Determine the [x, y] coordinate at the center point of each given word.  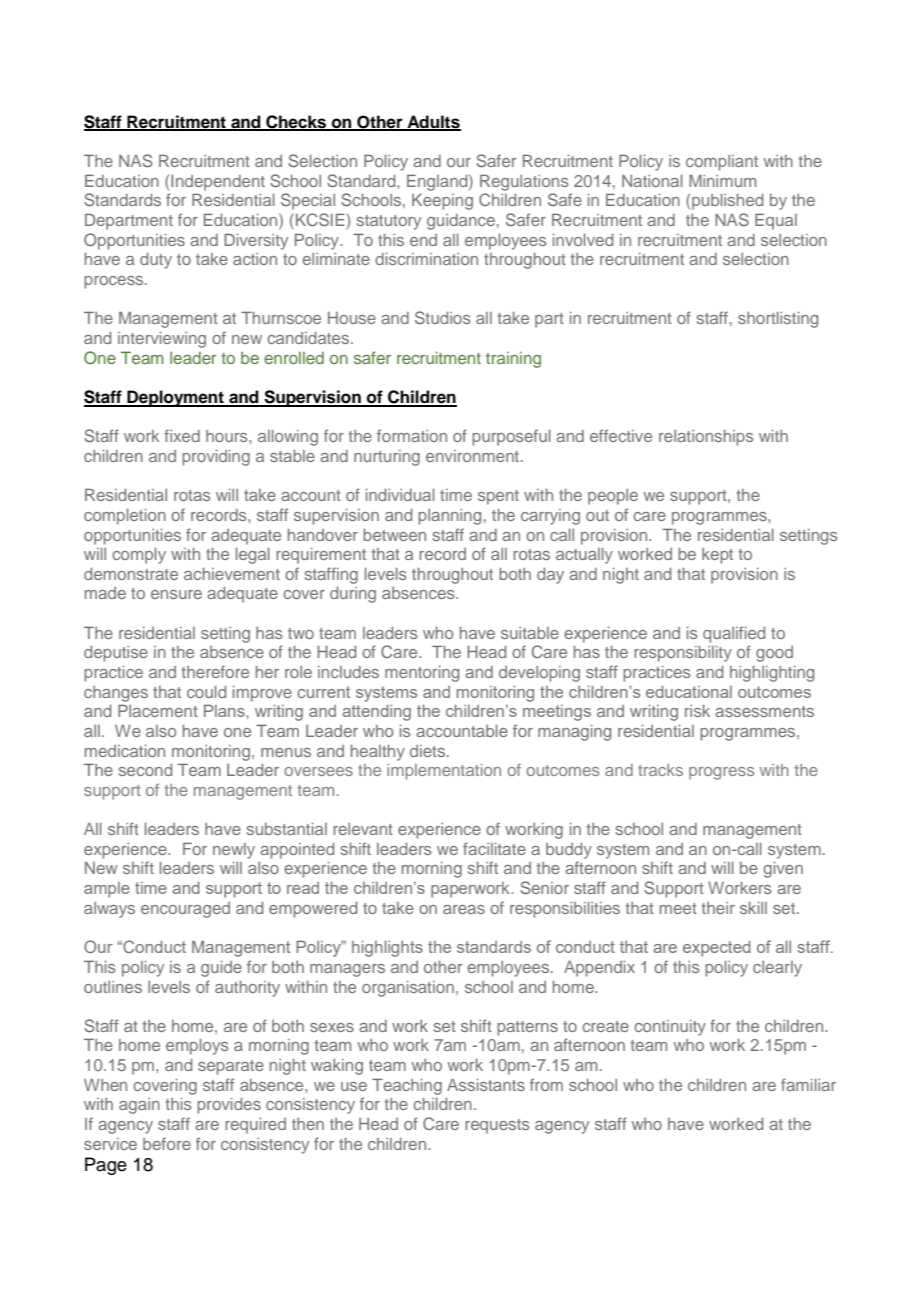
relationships [706, 438]
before [167, 1143]
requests [497, 1126]
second [145, 770]
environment [474, 456]
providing [216, 458]
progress [721, 773]
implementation [444, 772]
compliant [722, 163]
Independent [218, 183]
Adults [433, 122]
